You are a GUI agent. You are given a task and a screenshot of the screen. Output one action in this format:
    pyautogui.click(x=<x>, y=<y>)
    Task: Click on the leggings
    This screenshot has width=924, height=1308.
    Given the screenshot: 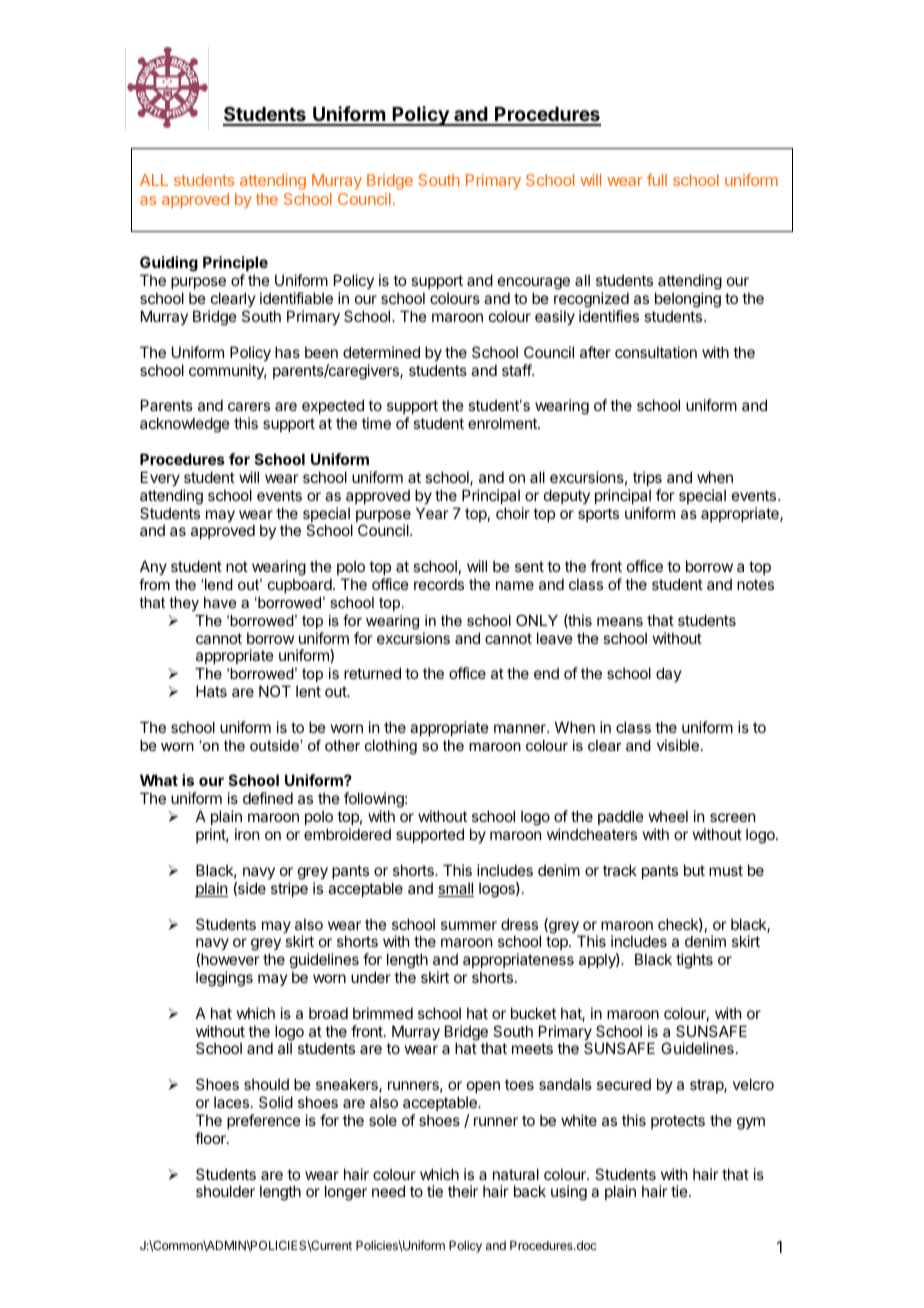 What is the action you would take?
    pyautogui.click(x=224, y=979)
